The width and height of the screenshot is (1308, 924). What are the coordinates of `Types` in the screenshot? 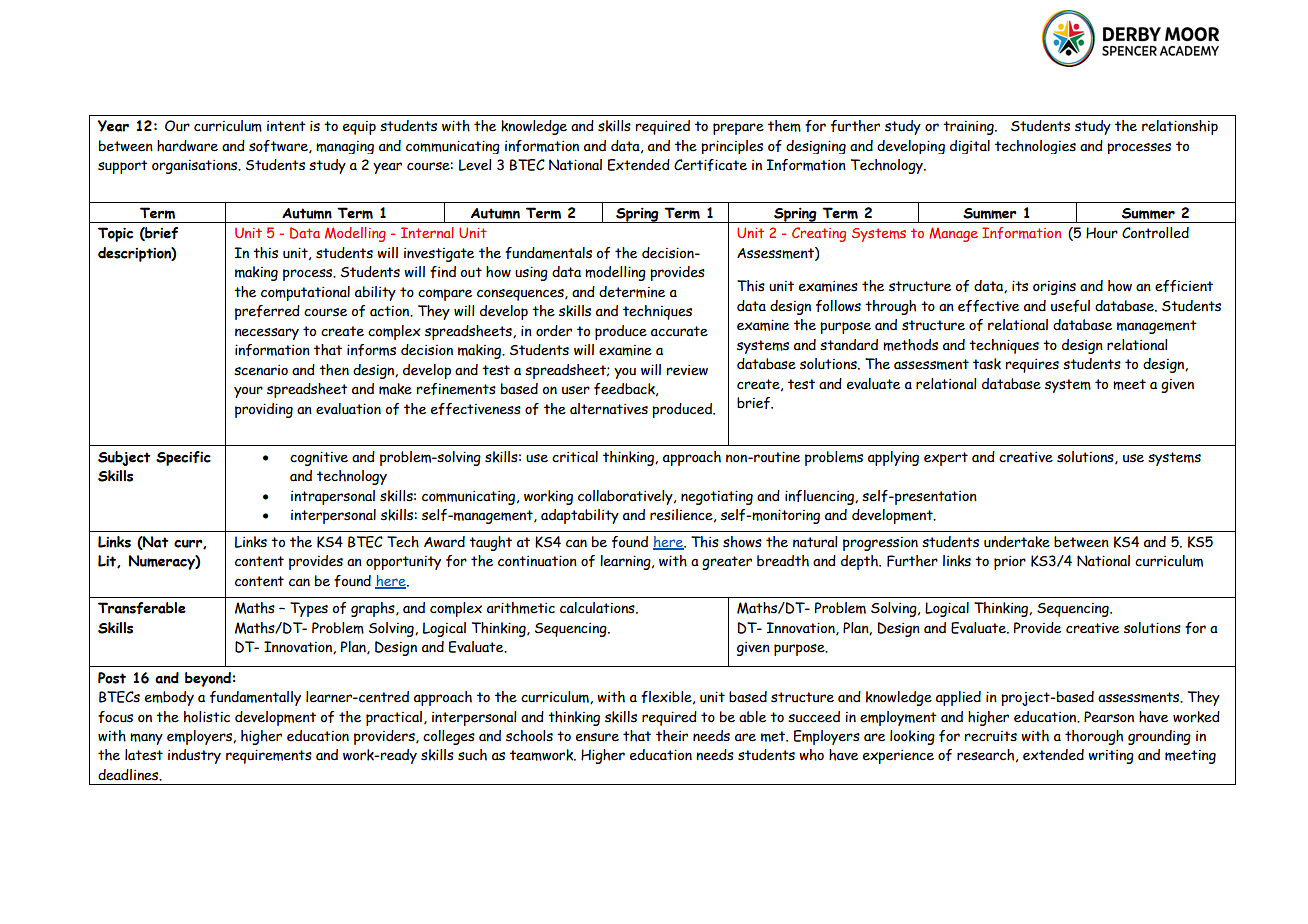 It's located at (309, 609).
